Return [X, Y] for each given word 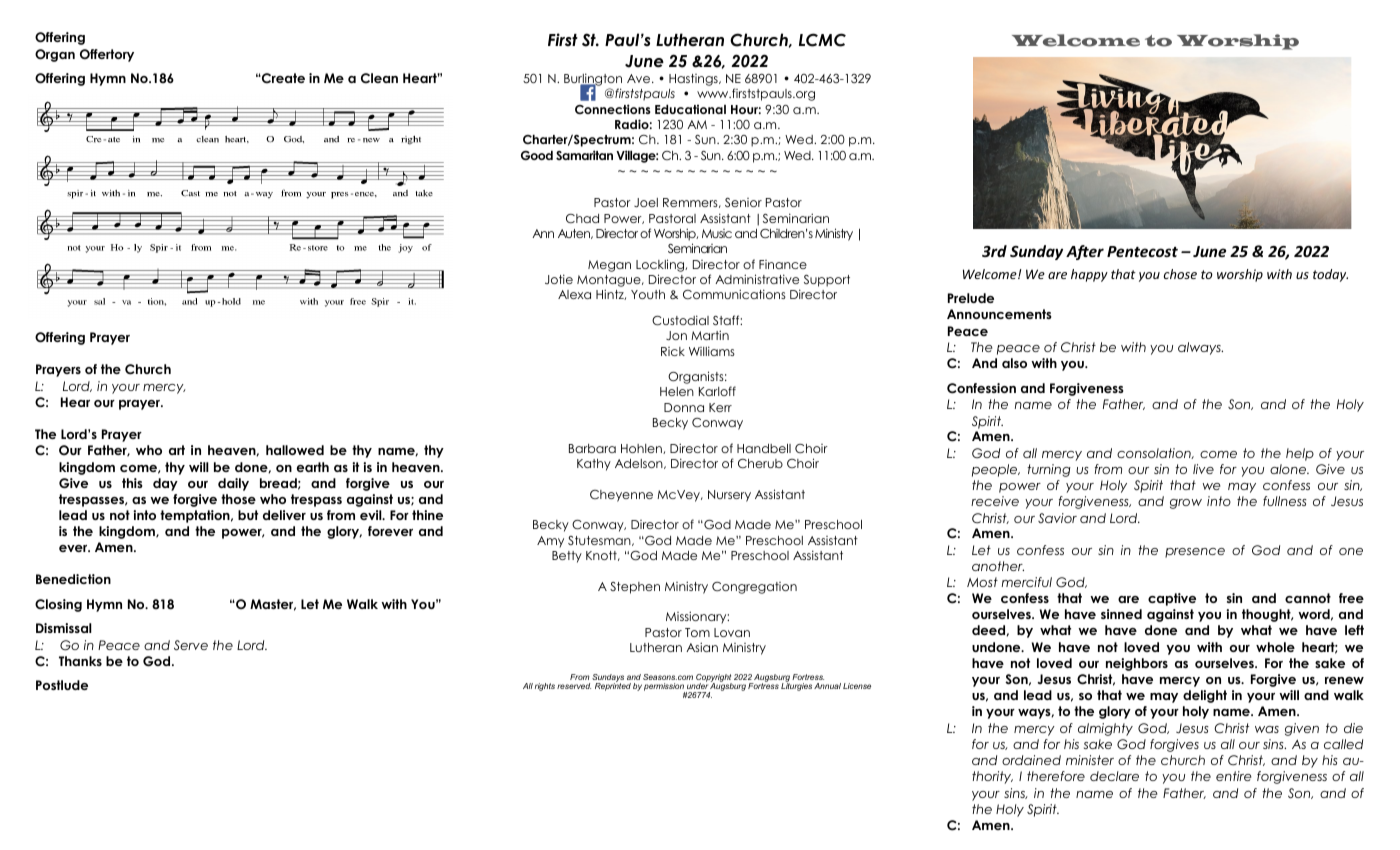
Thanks [80, 661]
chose [1180, 274]
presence [1195, 553]
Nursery [729, 496]
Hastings [694, 80]
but [248, 515]
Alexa [574, 294]
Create [282, 78]
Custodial [680, 320]
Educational [690, 109]
